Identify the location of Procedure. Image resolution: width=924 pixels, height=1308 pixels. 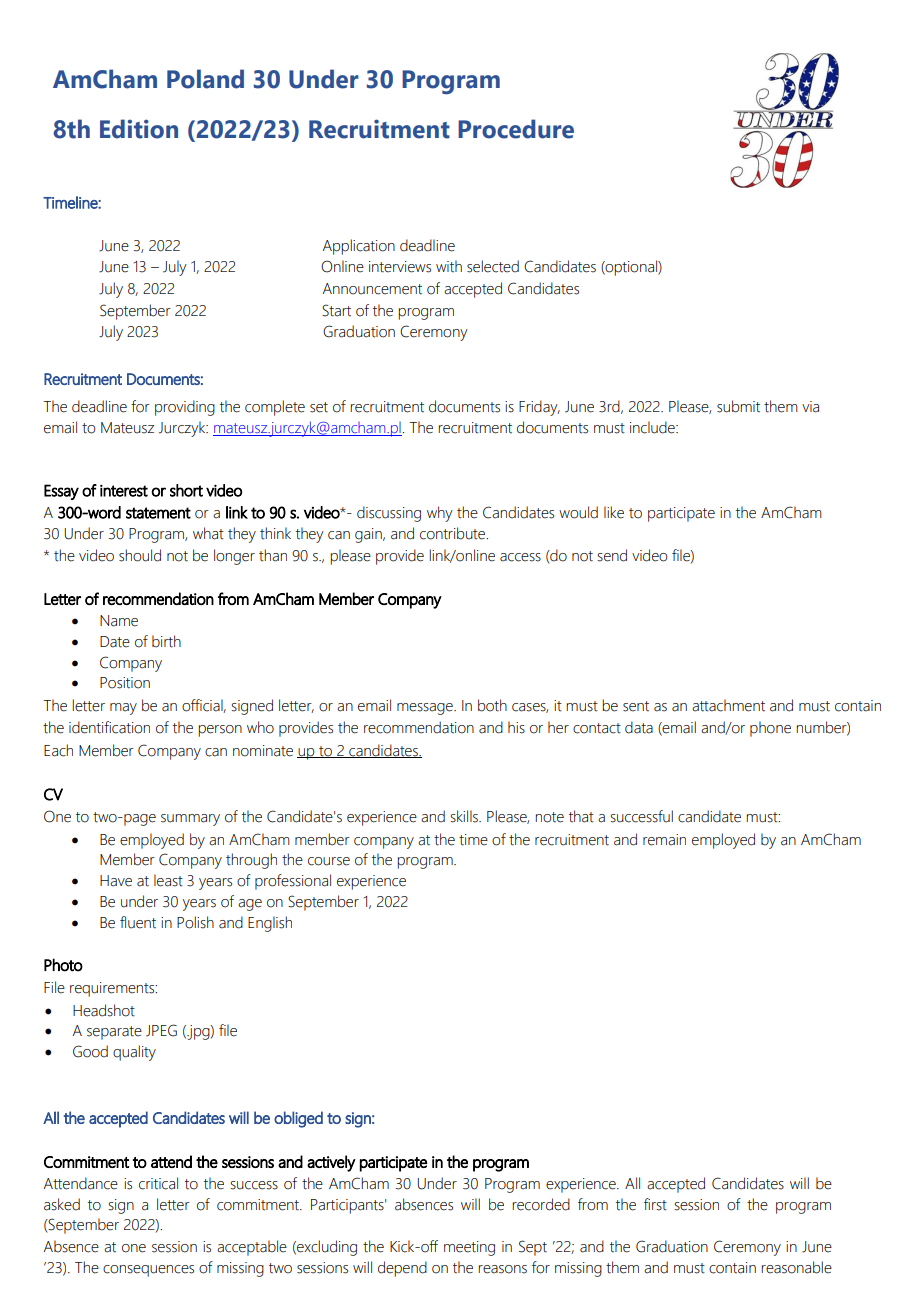
(516, 129).
